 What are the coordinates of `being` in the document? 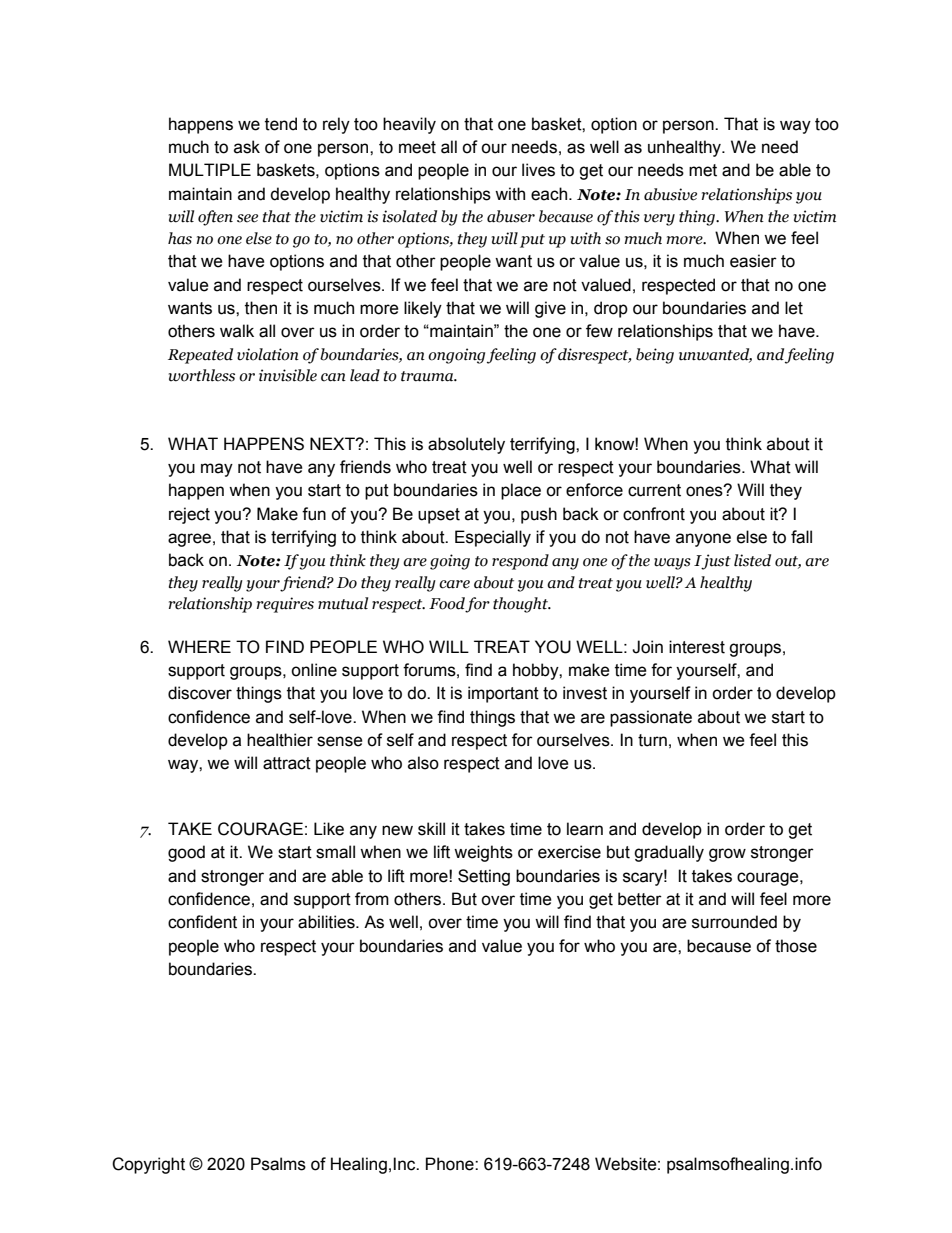 It's located at (655, 356).
